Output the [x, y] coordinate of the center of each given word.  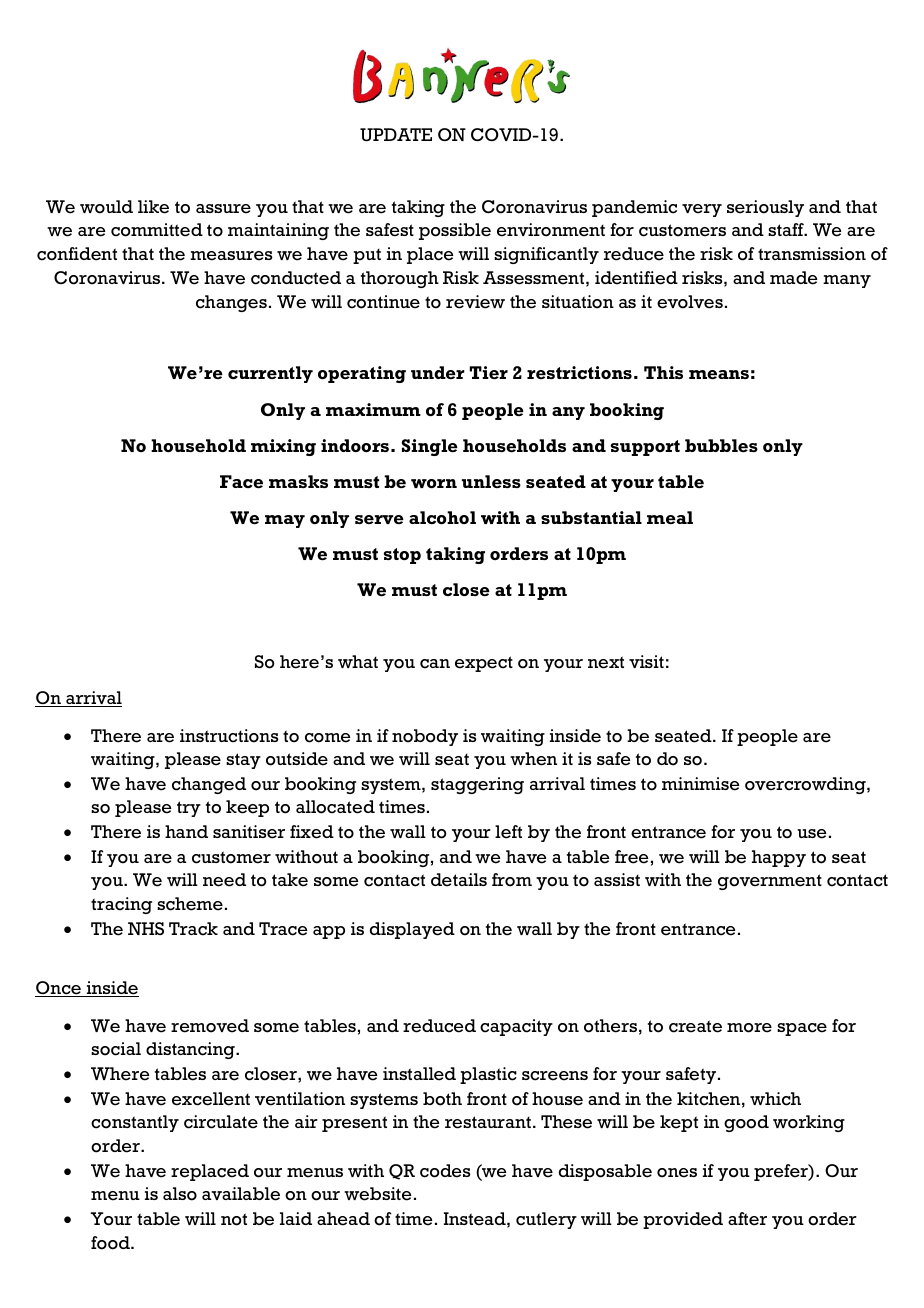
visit [646, 661]
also [180, 1194]
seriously [765, 208]
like [153, 207]
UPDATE [396, 134]
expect [484, 664]
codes [445, 1171]
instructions [229, 736]
